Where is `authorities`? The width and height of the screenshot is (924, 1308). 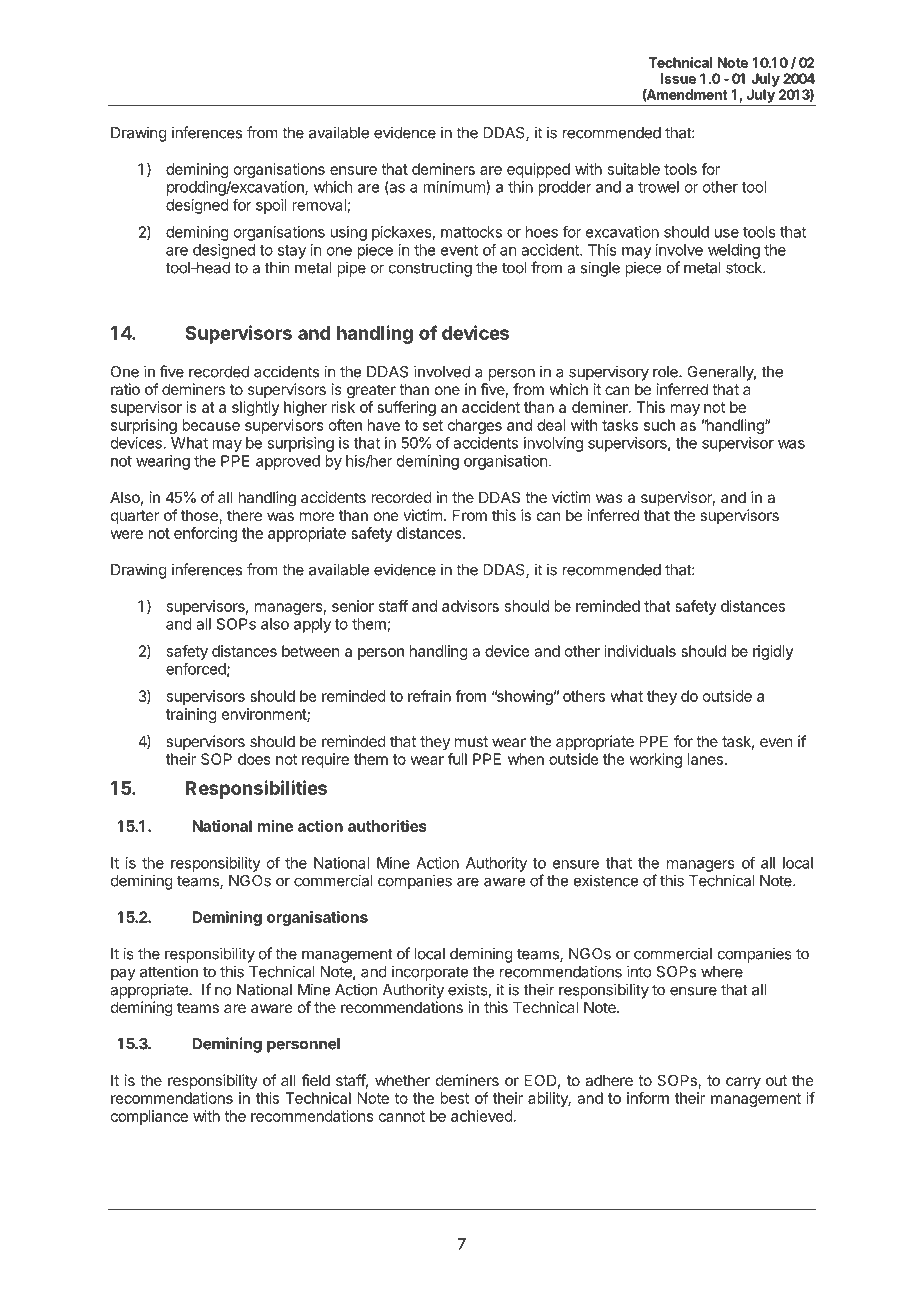 authorities is located at coordinates (387, 826).
